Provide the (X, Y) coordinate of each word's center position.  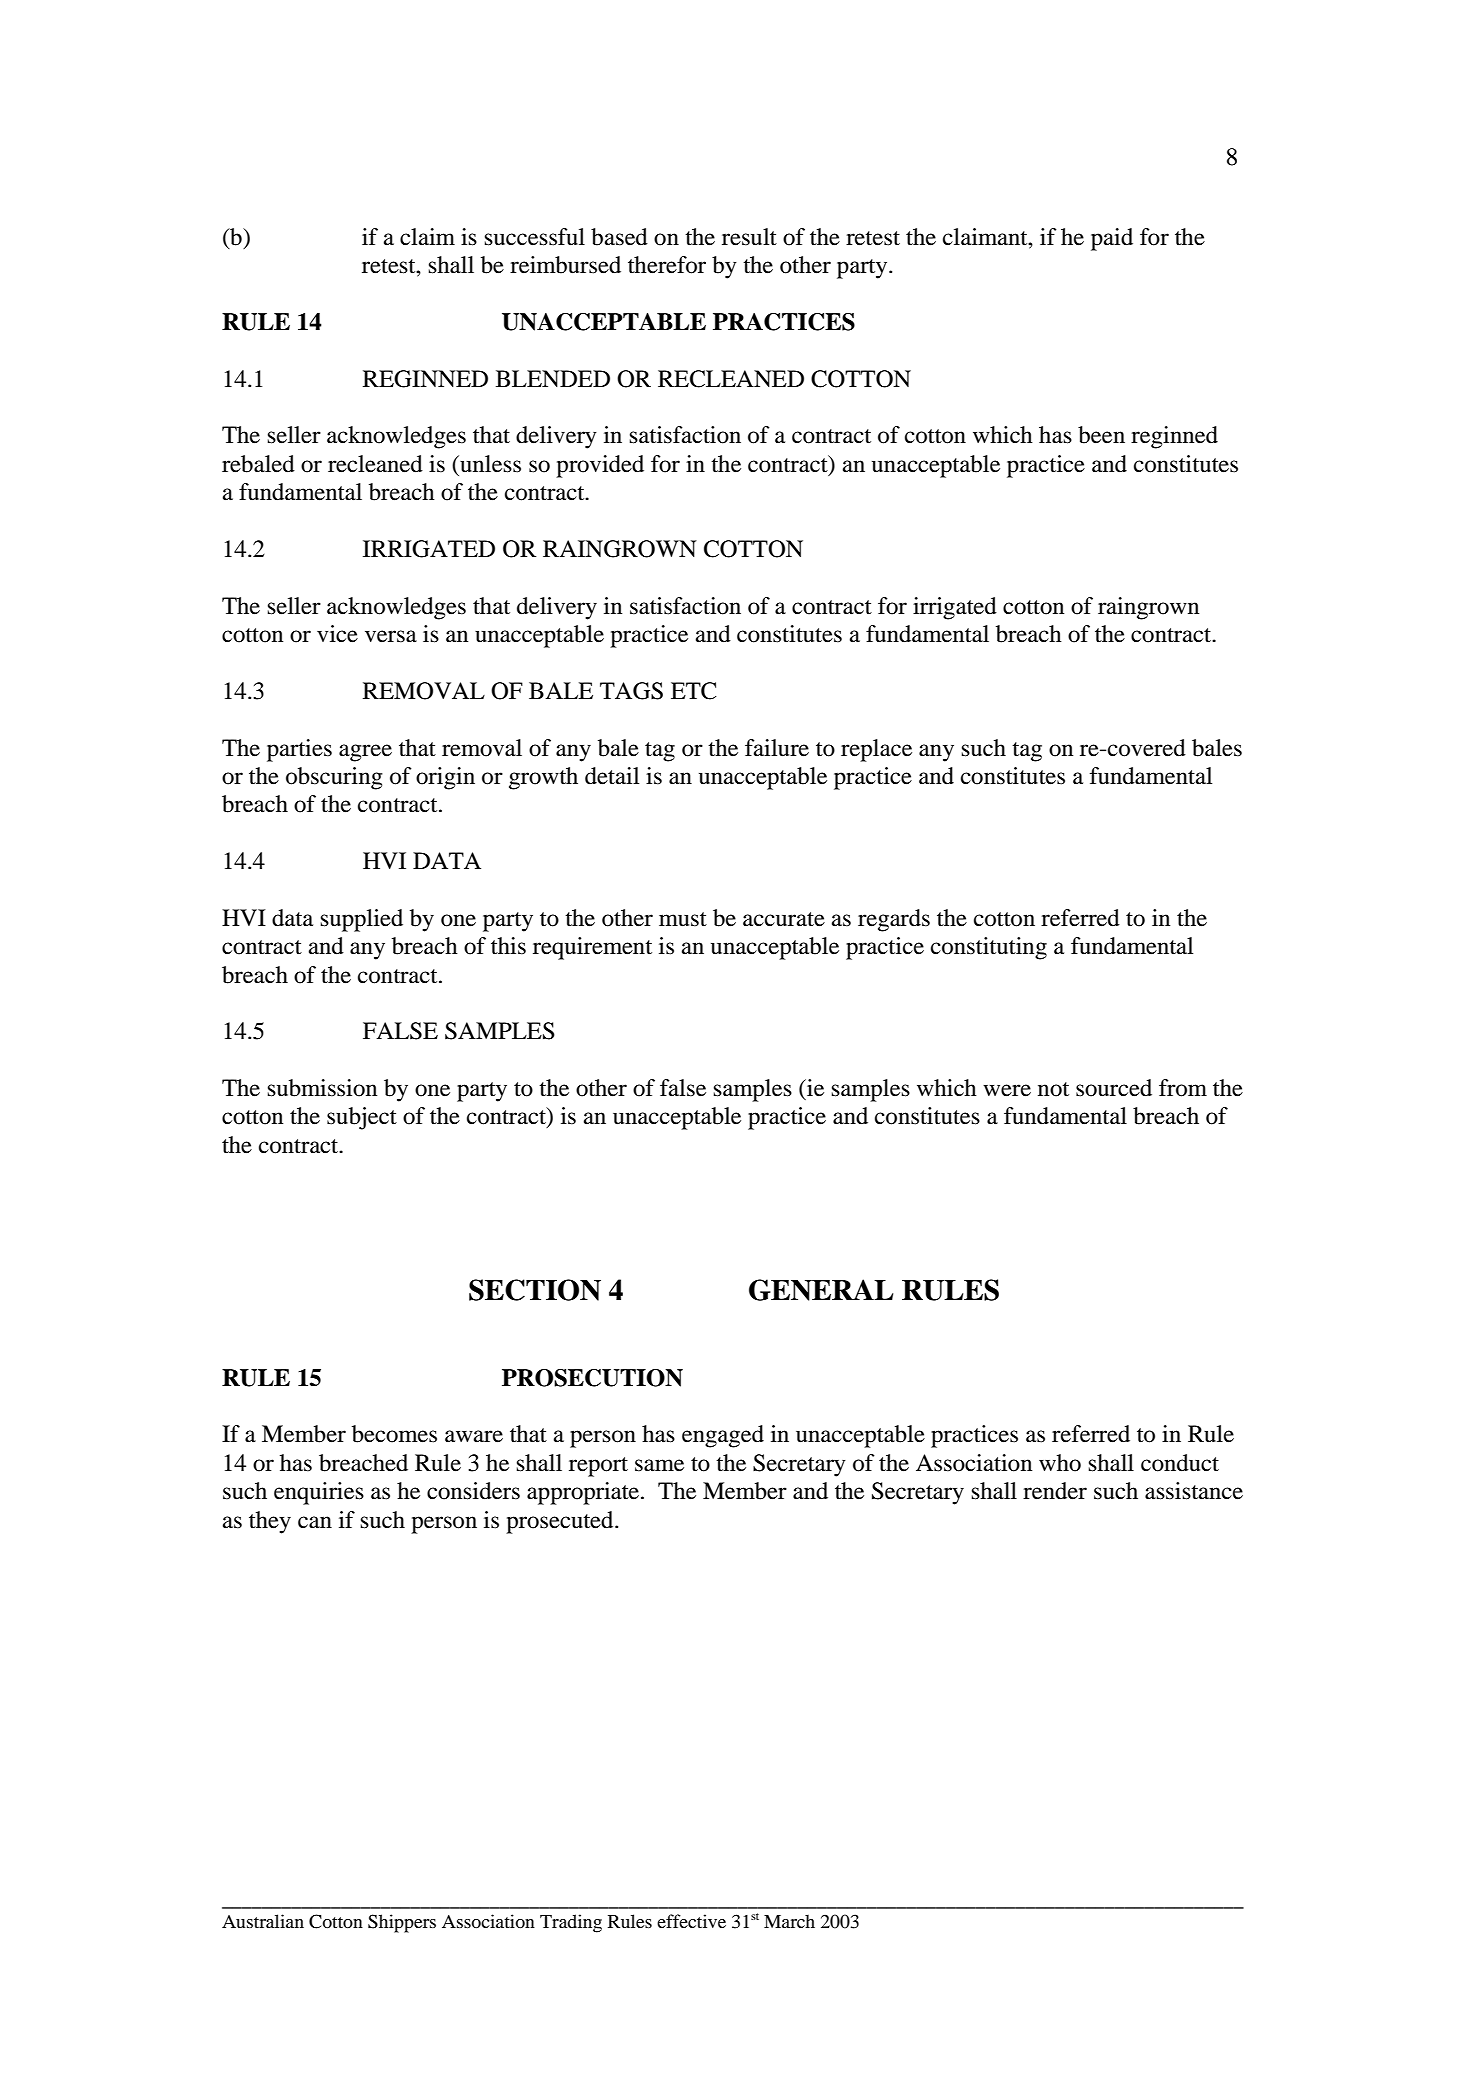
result (749, 237)
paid (1112, 239)
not (1053, 1089)
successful (535, 237)
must (683, 919)
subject (362, 1118)
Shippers (402, 1923)
